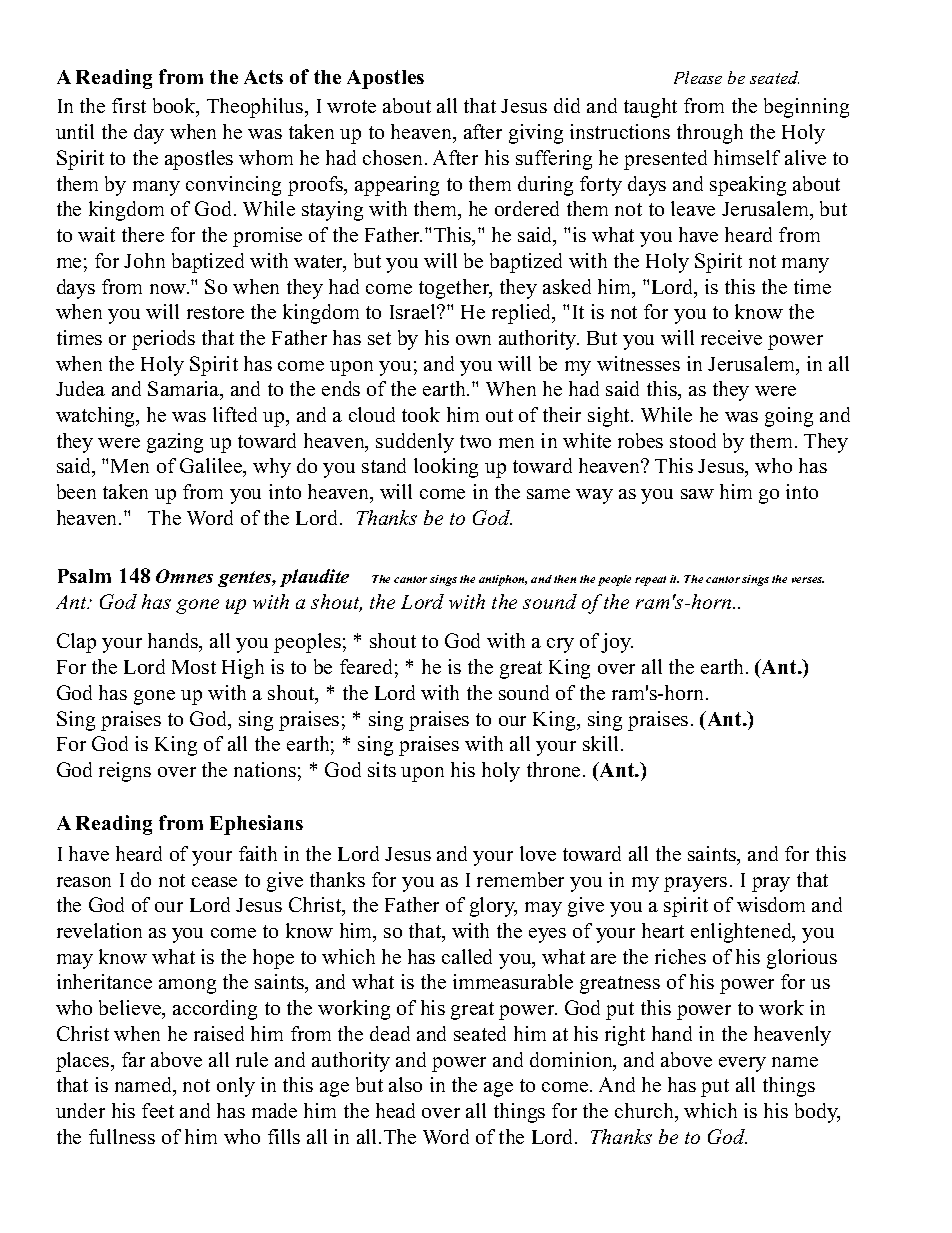 The height and width of the screenshot is (1233, 952). Describe the element at coordinates (194, 667) in the screenshot. I see `Most` at that location.
